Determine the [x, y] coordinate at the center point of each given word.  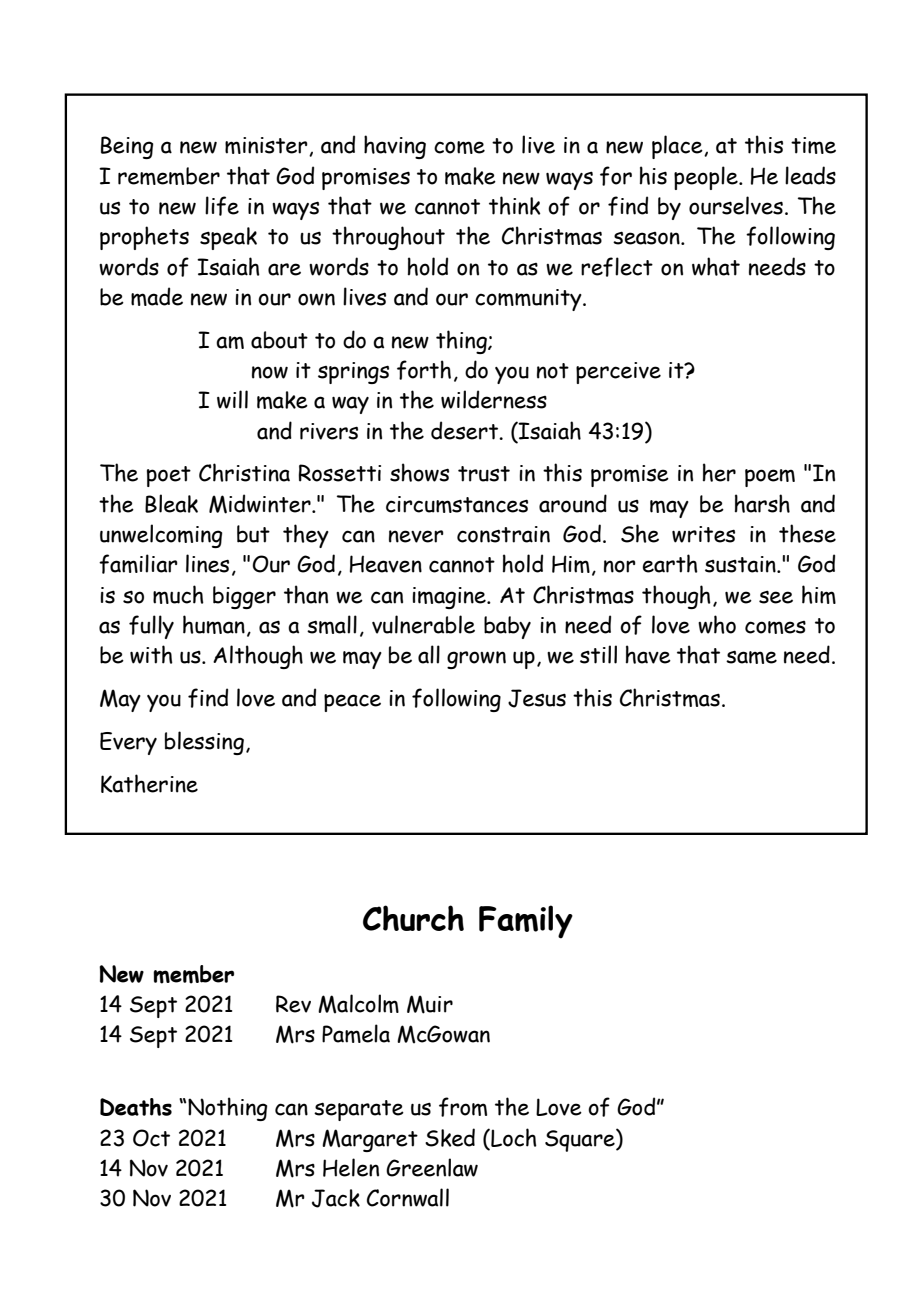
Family [526, 922]
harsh [762, 503]
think [514, 205]
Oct [151, 1138]
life [222, 206]
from [463, 1107]
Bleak [171, 503]
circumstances [457, 504]
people [707, 178]
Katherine [149, 783]
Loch [513, 1138]
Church [413, 918]
